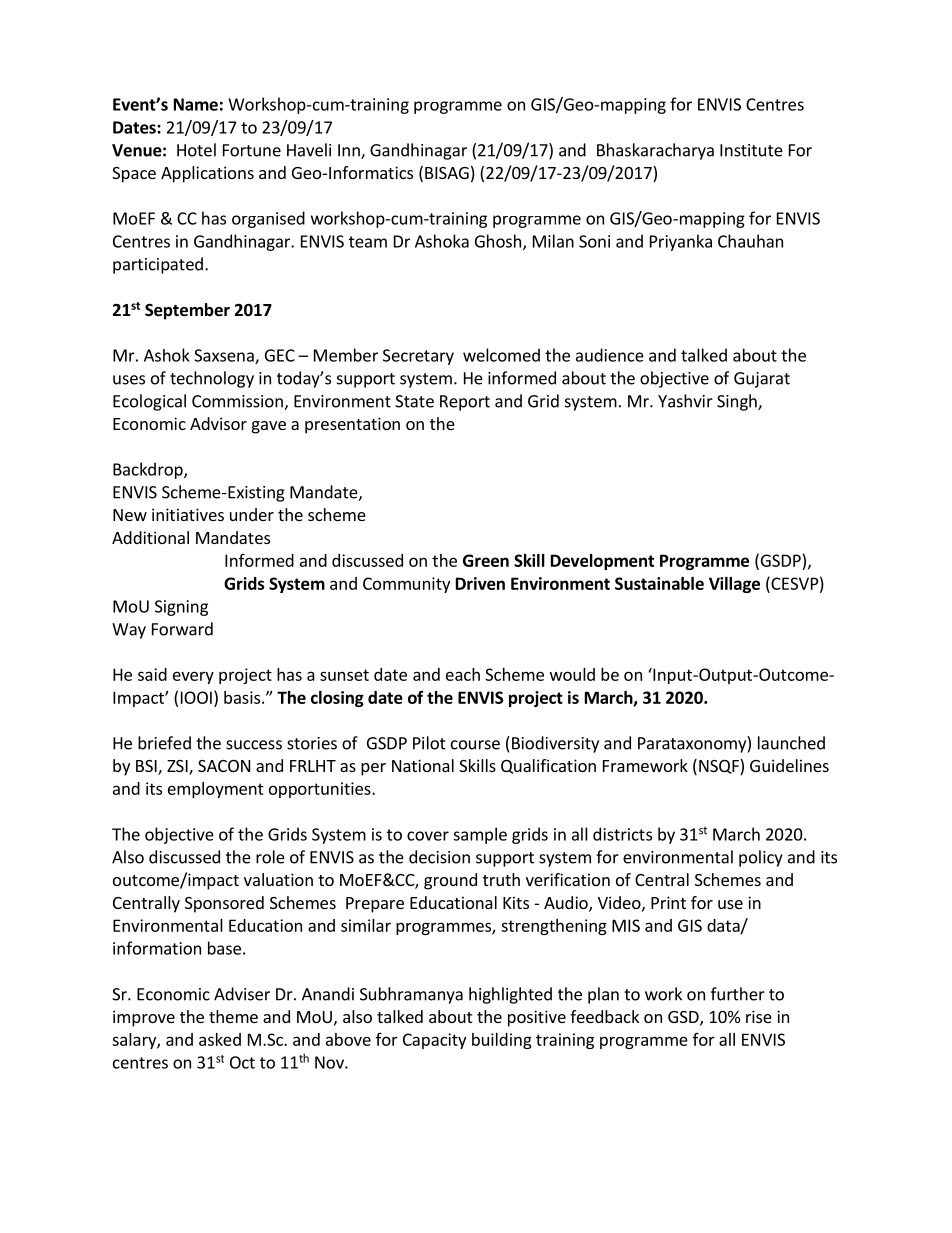  What do you see at coordinates (734, 585) in the document?
I see `Village` at bounding box center [734, 585].
